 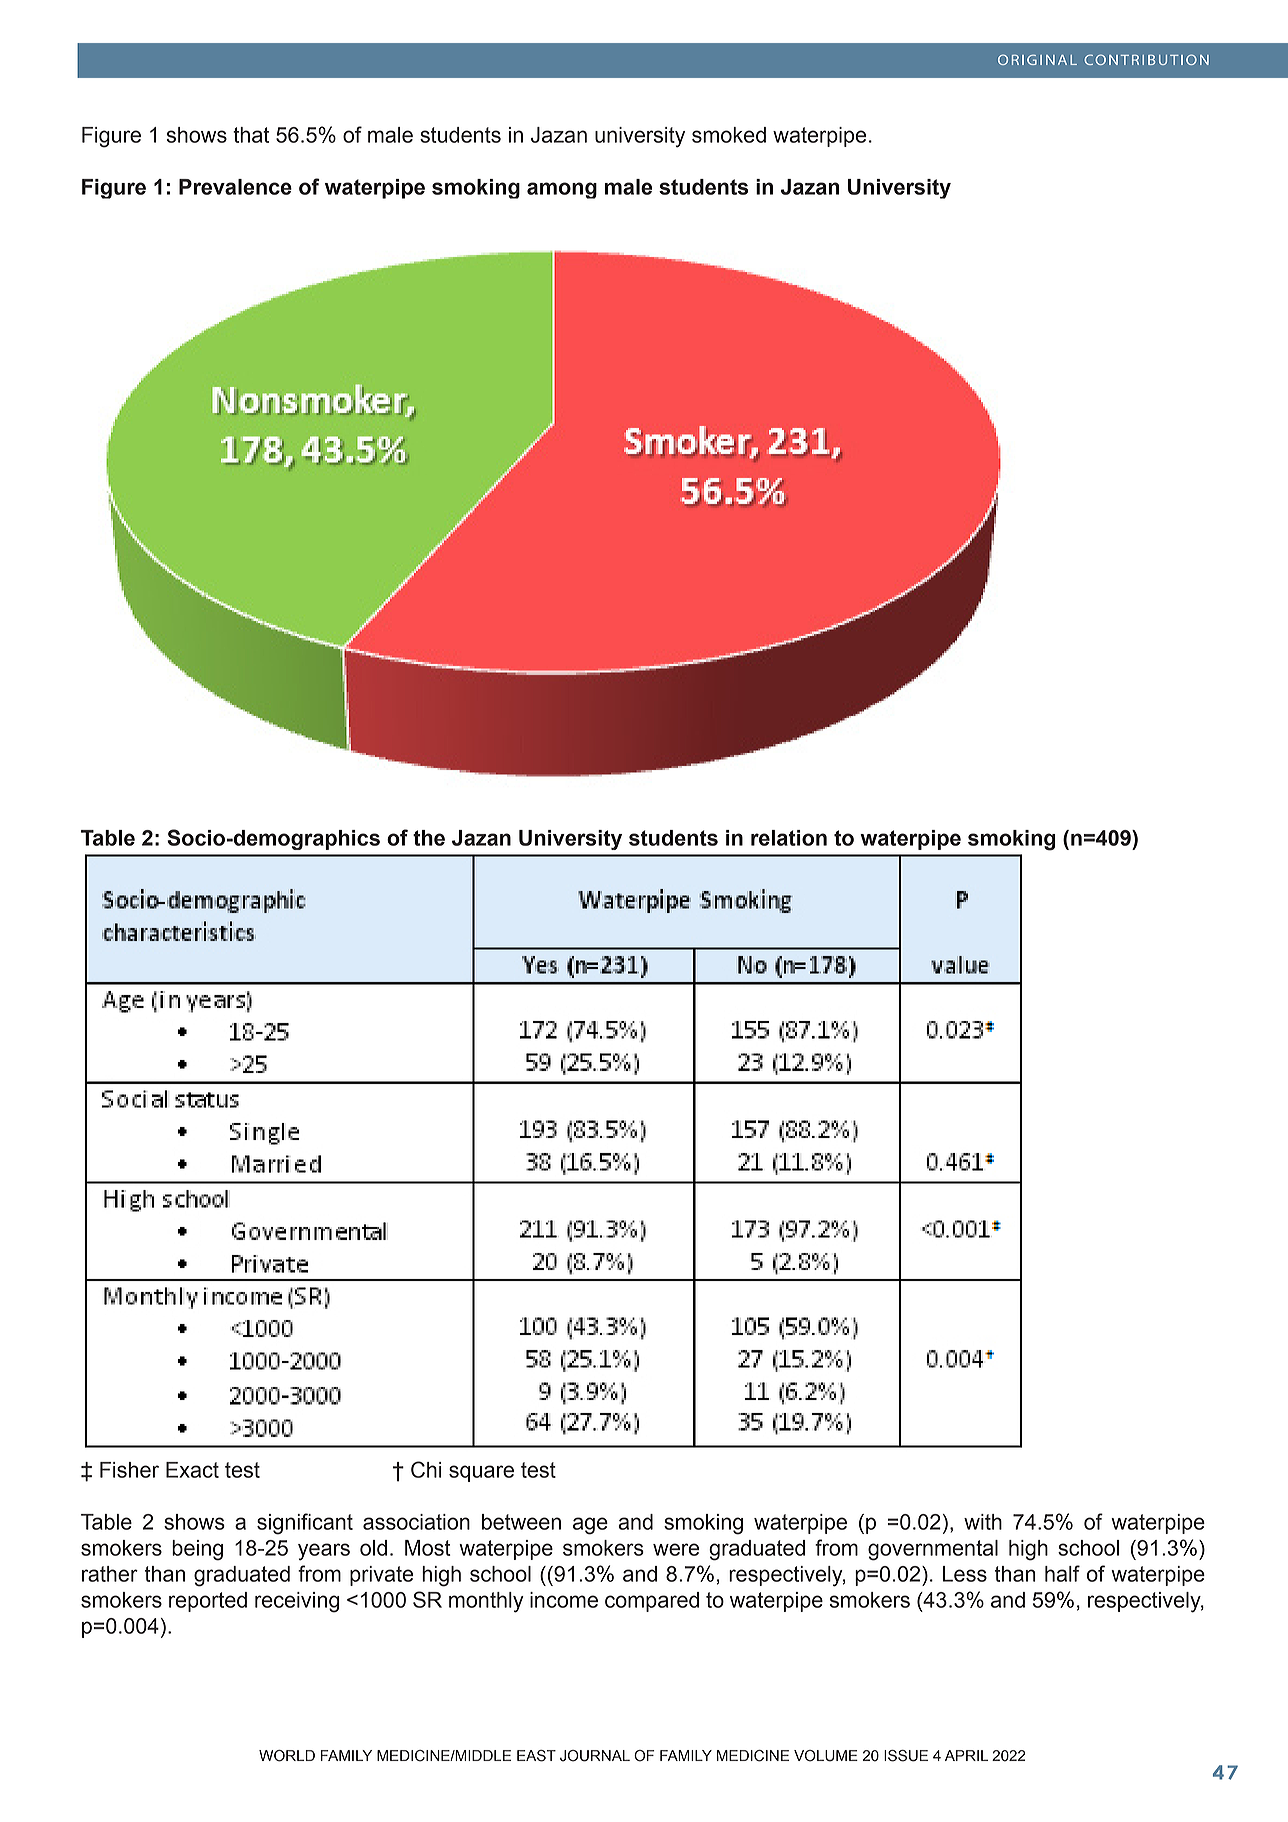 What do you see at coordinates (983, 1522) in the page?
I see `with` at bounding box center [983, 1522].
